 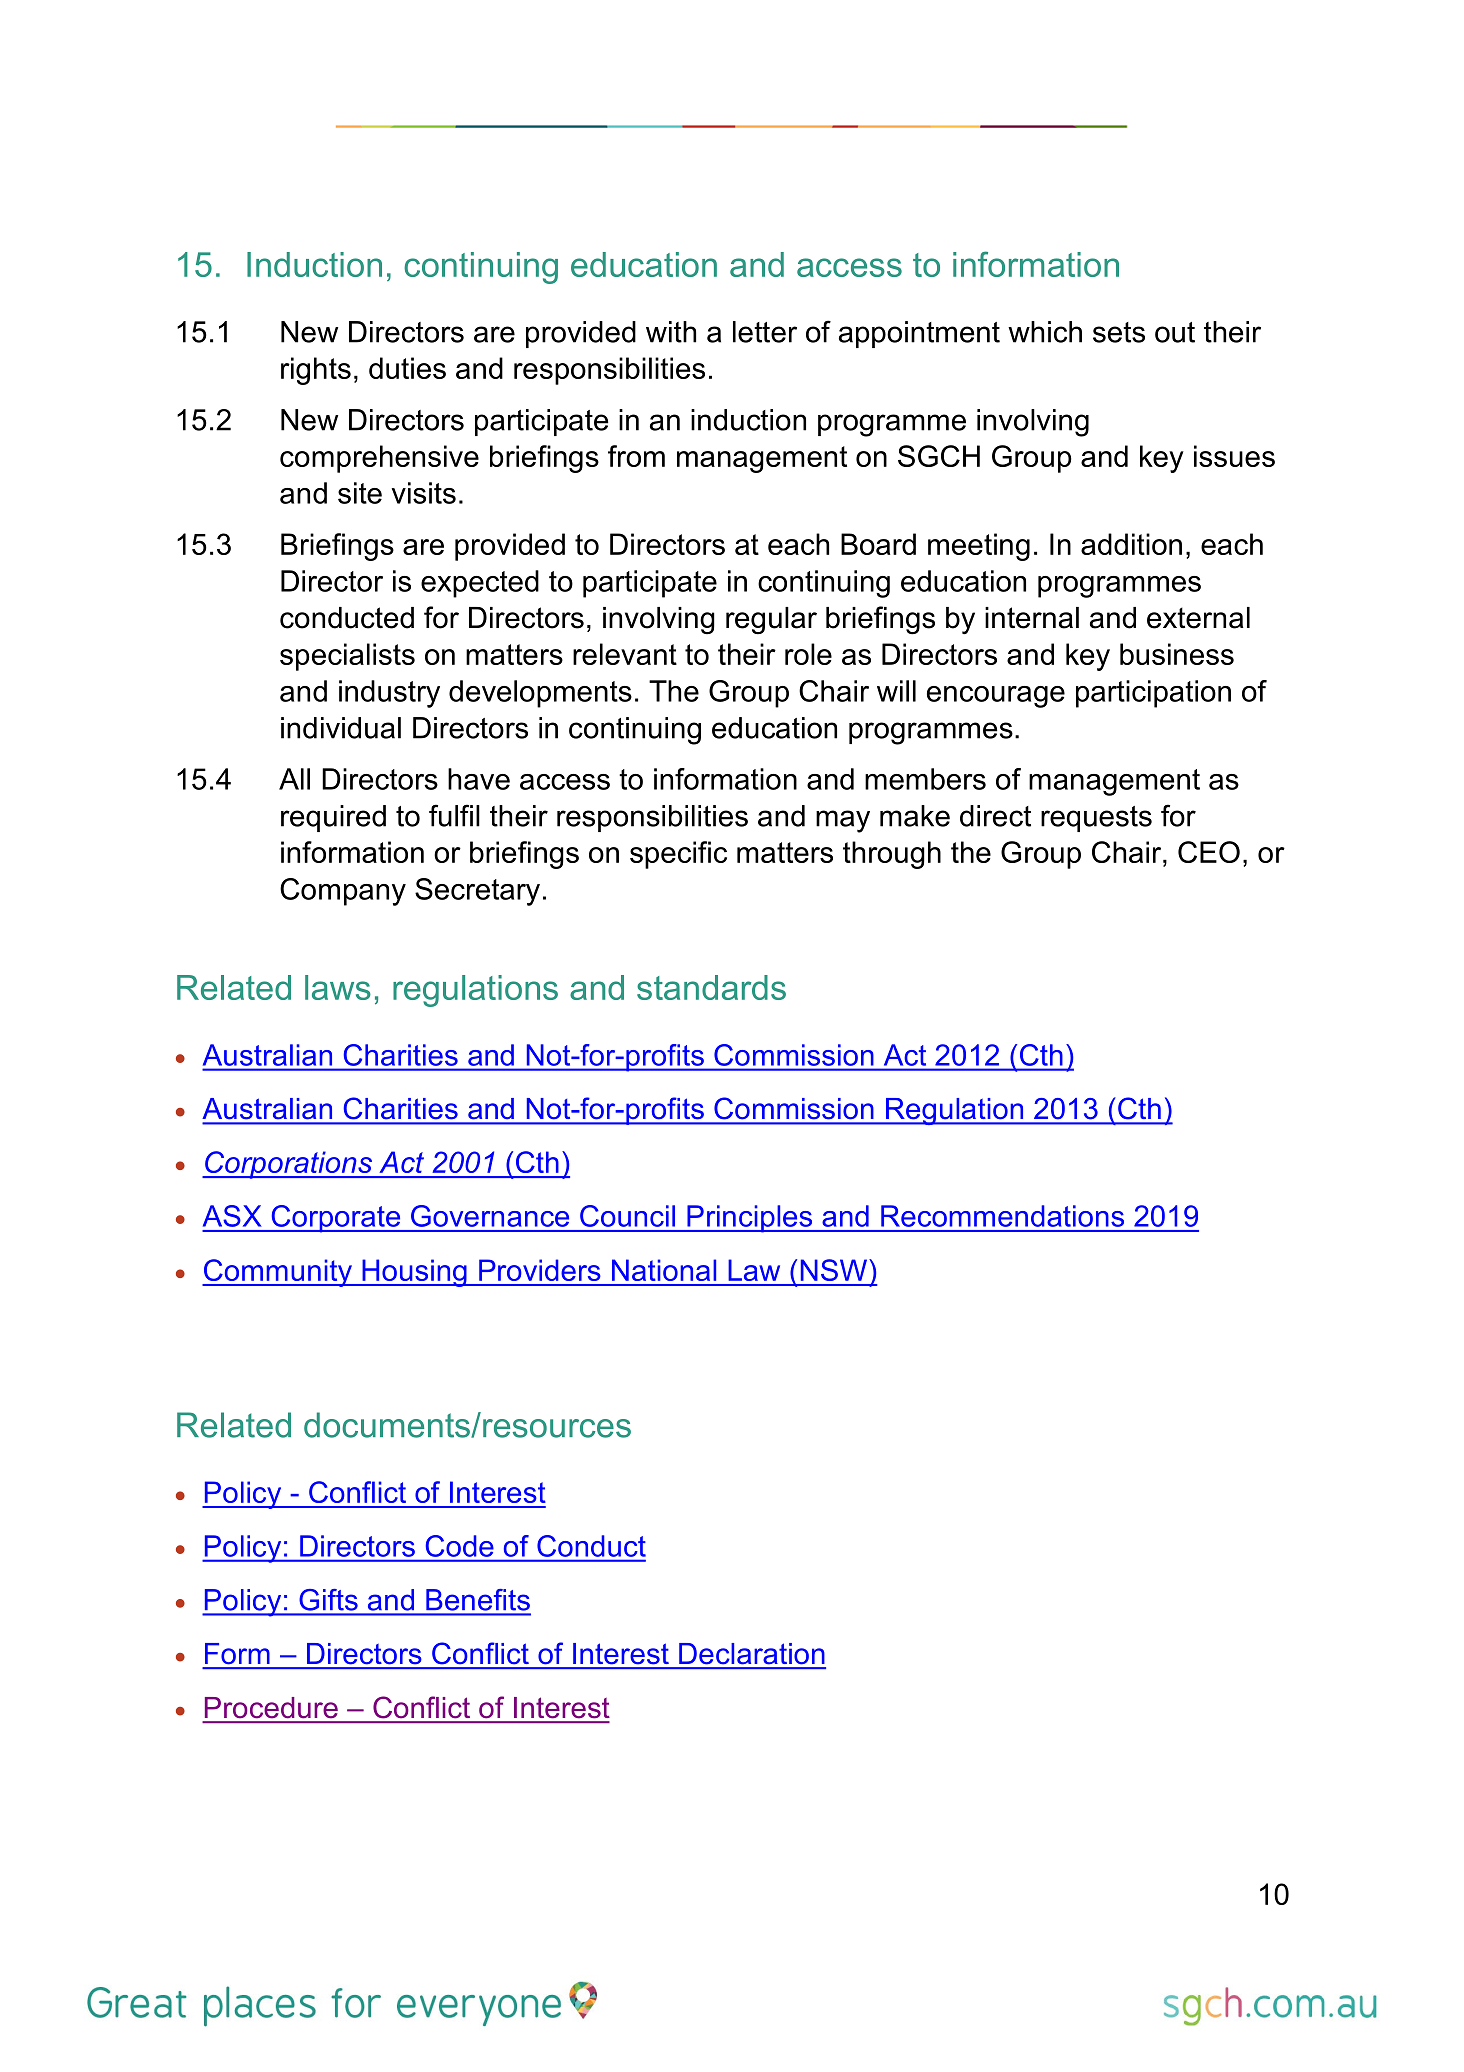 What do you see at coordinates (835, 1270) in the screenshot?
I see `NSW` at bounding box center [835, 1270].
